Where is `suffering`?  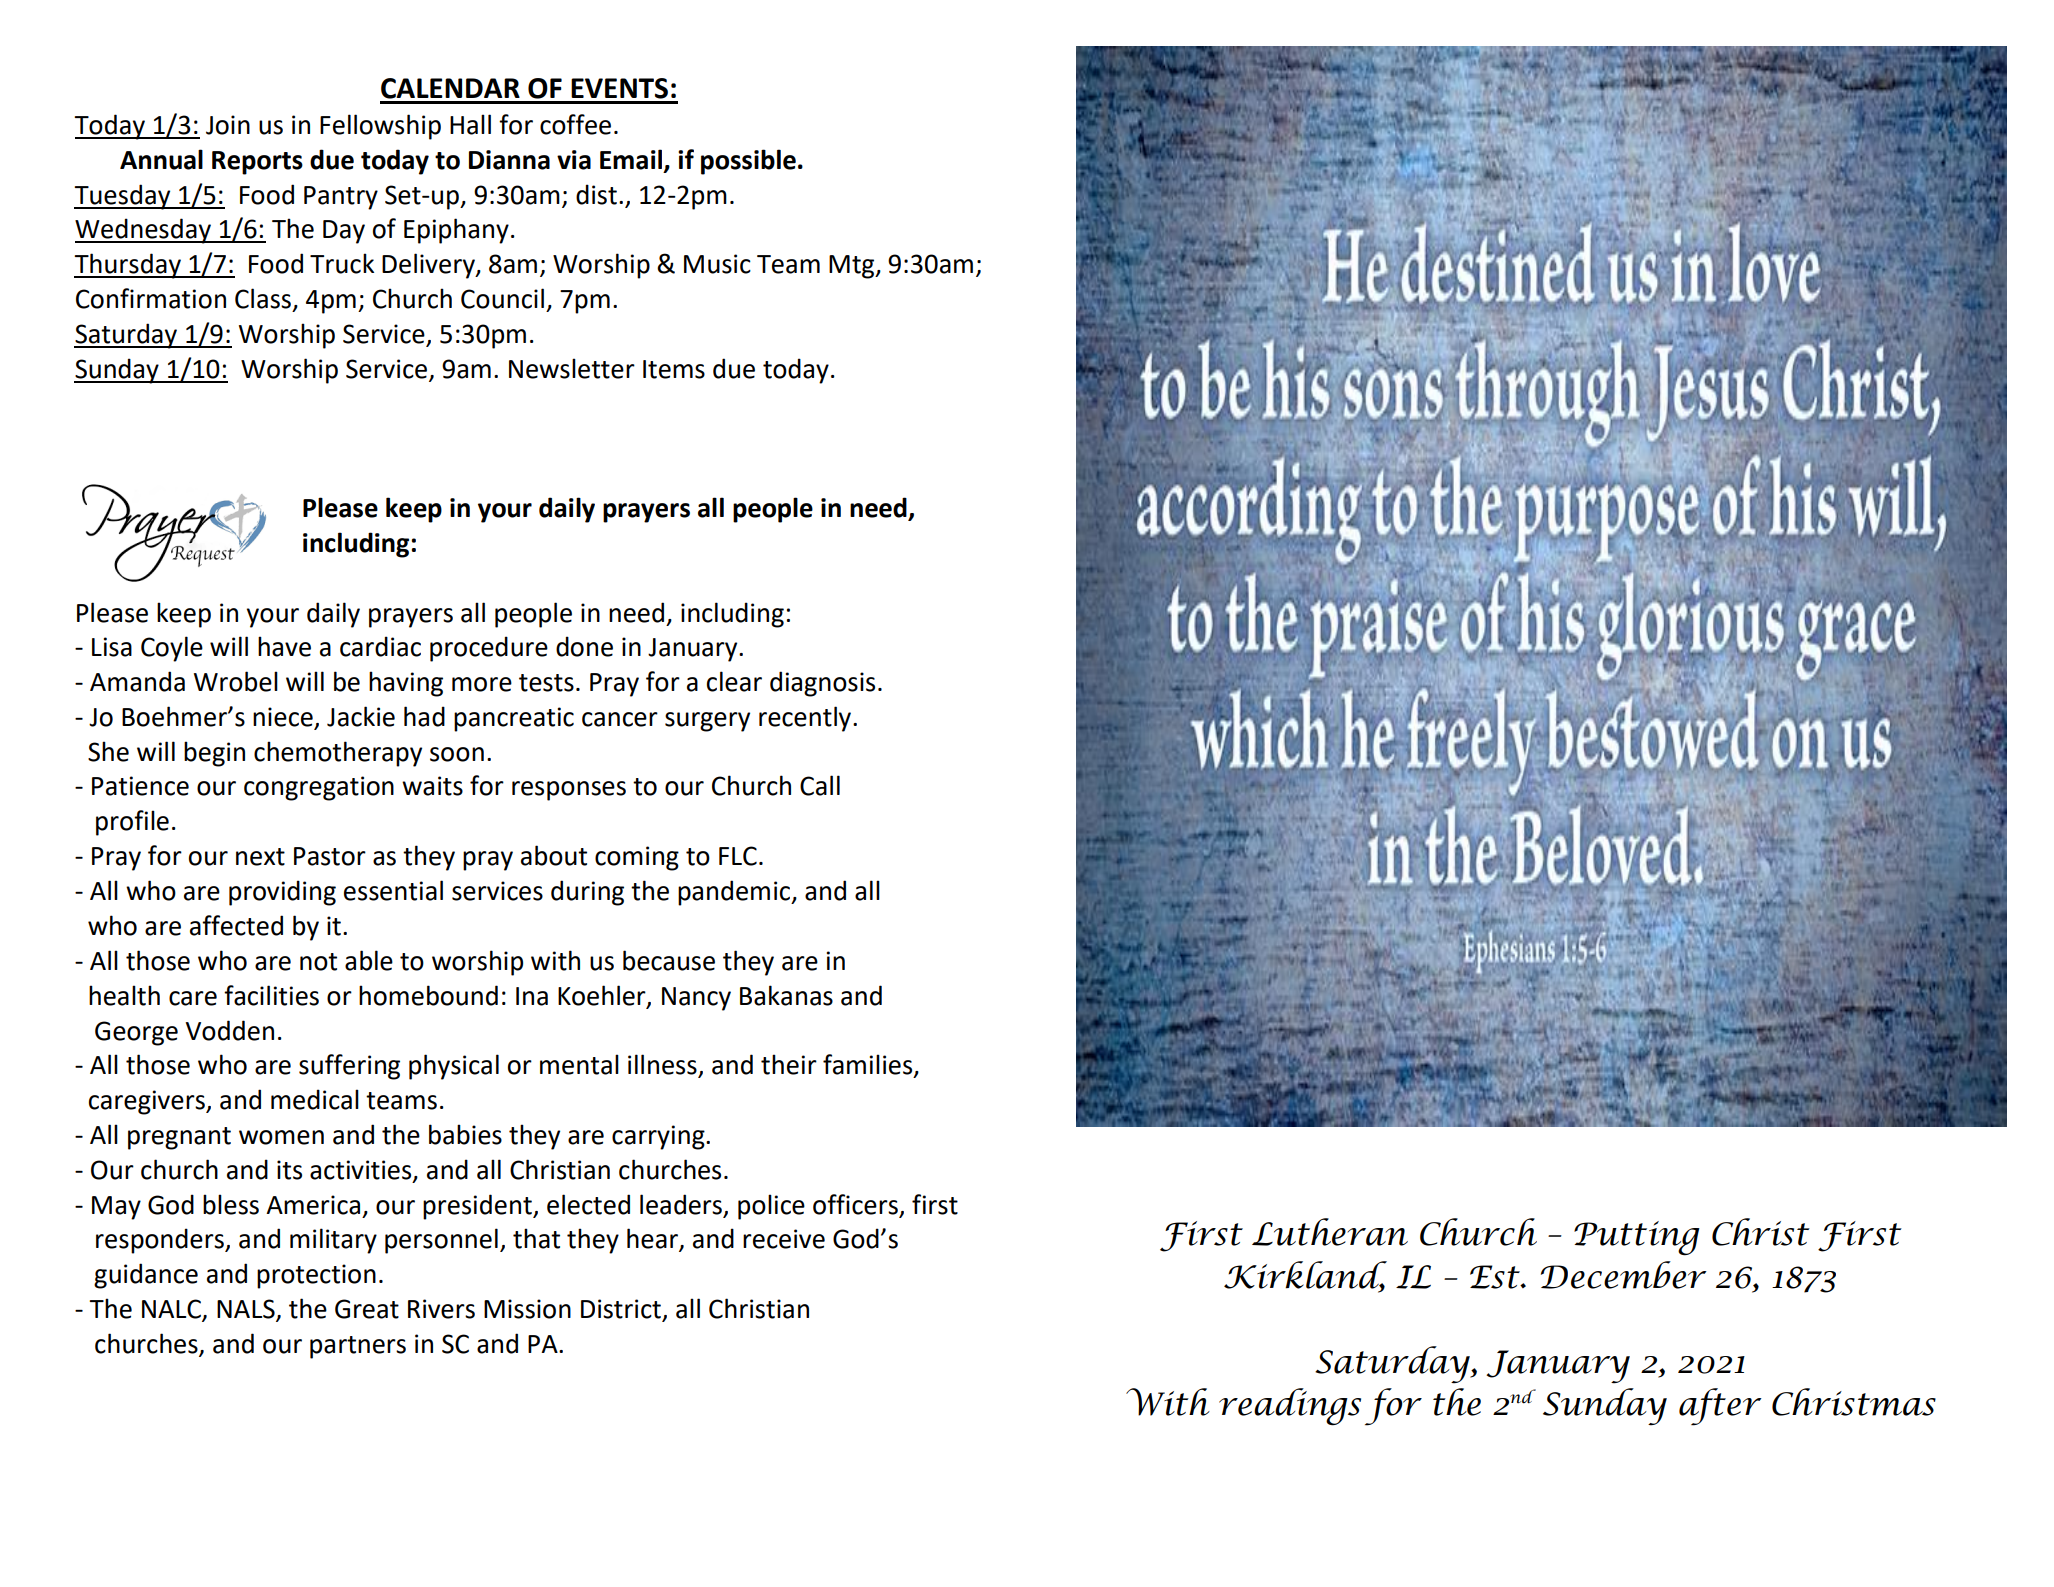 suffering is located at coordinates (349, 1067).
